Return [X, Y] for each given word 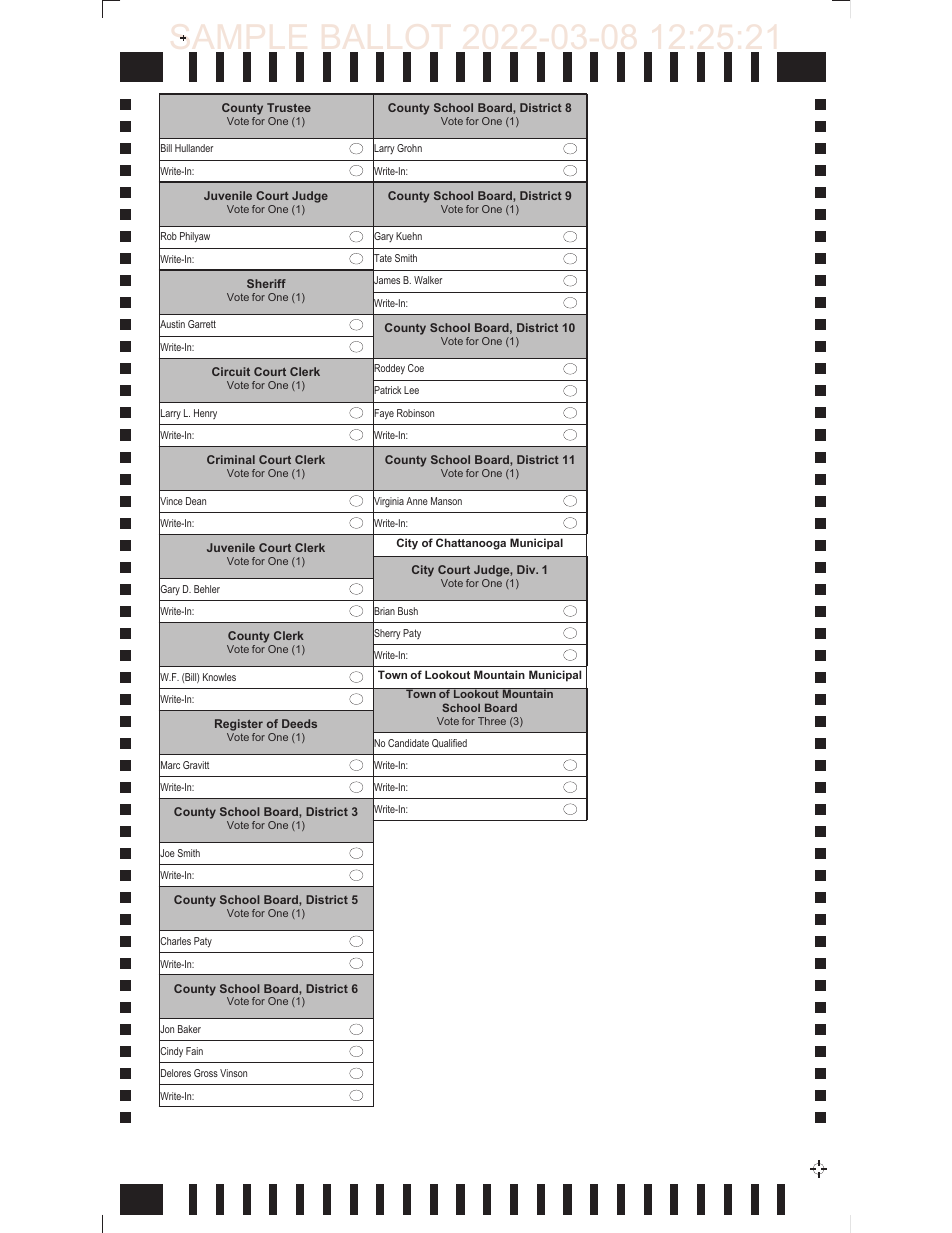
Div [527, 569]
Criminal [231, 459]
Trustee [289, 107]
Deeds [299, 723]
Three [492, 721]
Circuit [231, 371]
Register [239, 726]
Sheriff [266, 283]
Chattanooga [471, 544]
